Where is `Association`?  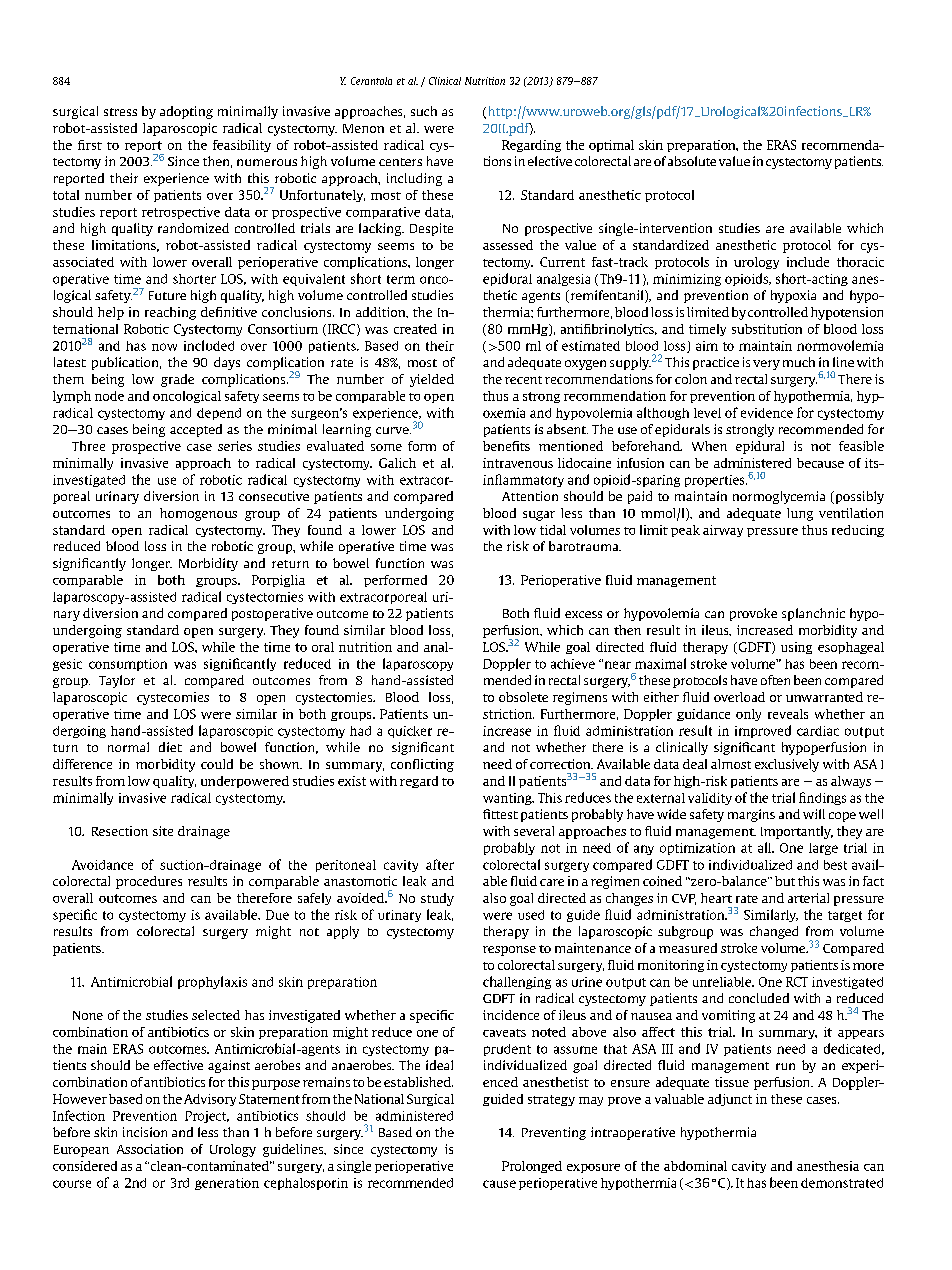
Association is located at coordinates (150, 1149).
